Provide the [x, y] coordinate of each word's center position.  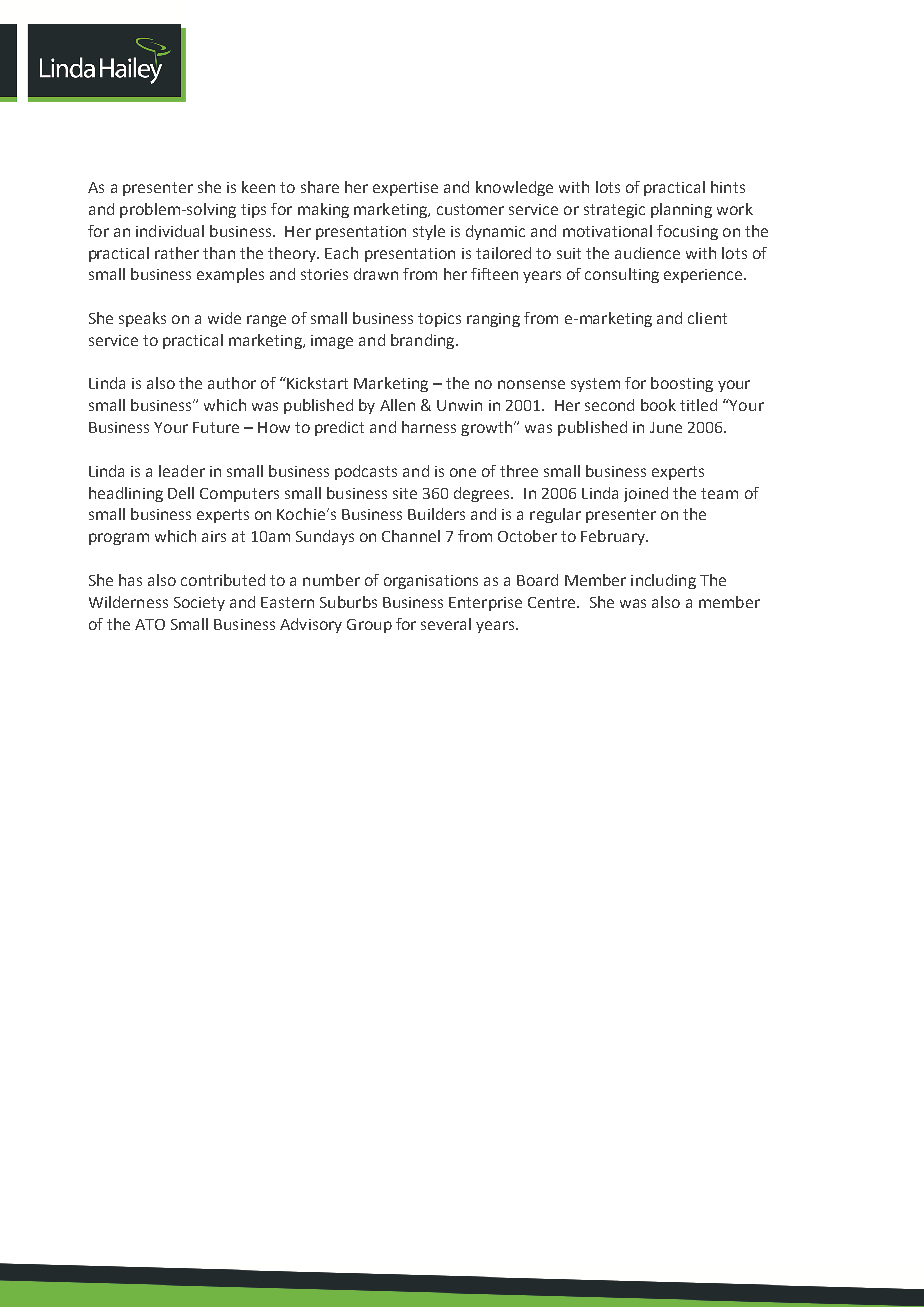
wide [224, 318]
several [446, 624]
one [463, 472]
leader [182, 471]
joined [646, 494]
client [707, 318]
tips [253, 211]
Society [199, 604]
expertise [405, 189]
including [663, 581]
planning [681, 210]
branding [424, 341]
